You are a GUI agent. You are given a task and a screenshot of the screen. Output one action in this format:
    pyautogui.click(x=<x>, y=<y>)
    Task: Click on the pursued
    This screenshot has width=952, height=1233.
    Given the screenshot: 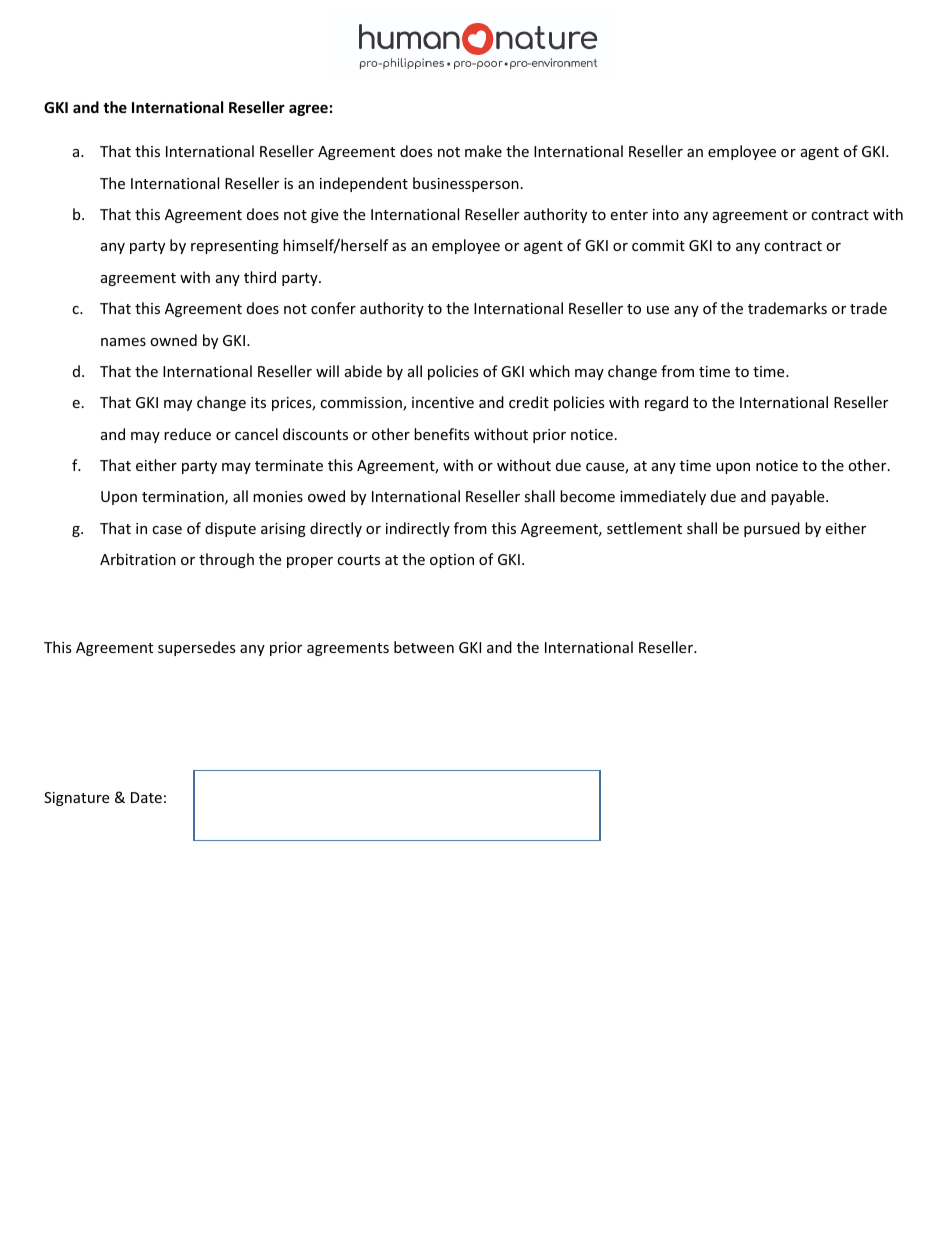 What is the action you would take?
    pyautogui.click(x=772, y=529)
